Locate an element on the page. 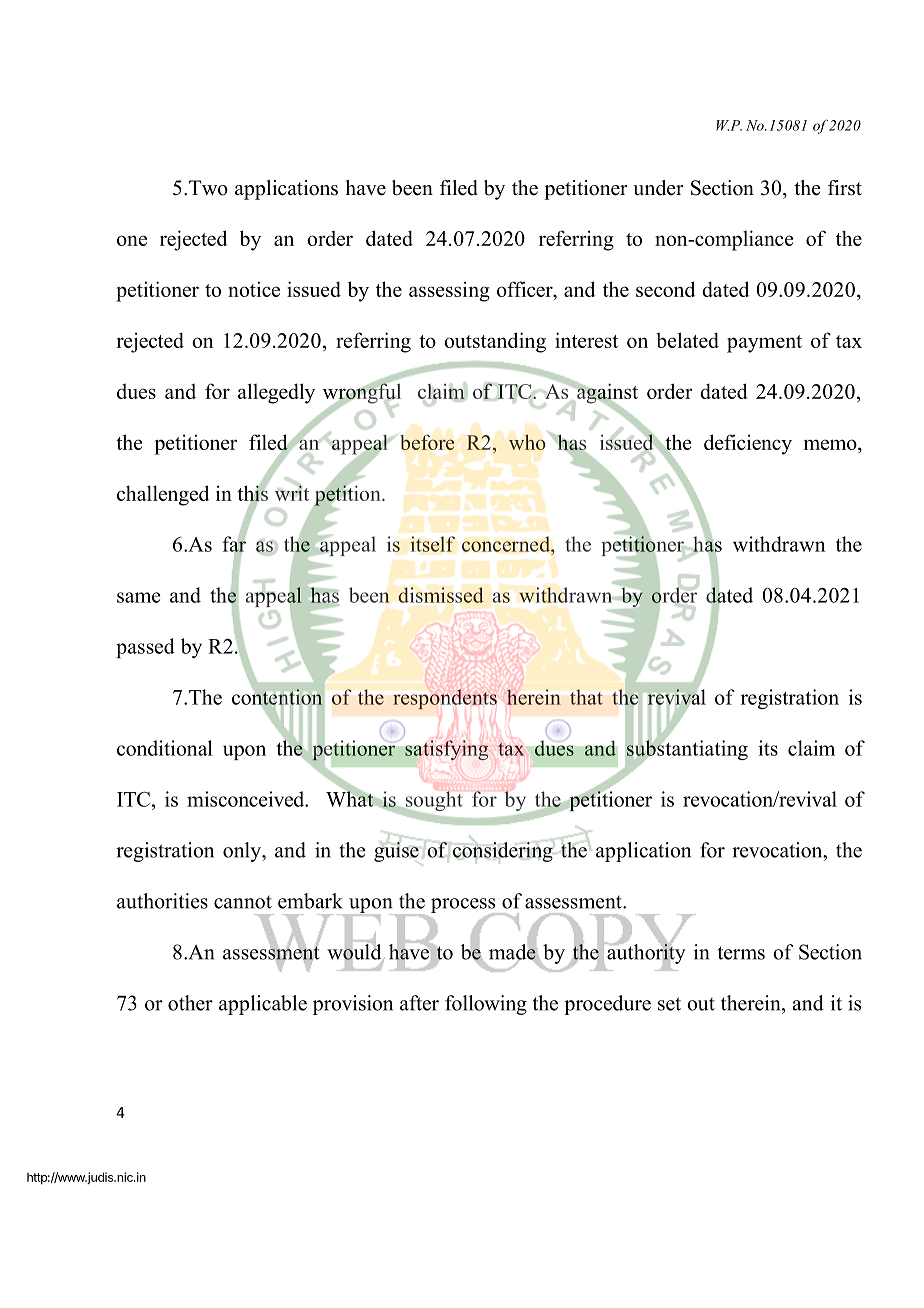 Image resolution: width=924 pixels, height=1308 pixels. same is located at coordinates (138, 597).
